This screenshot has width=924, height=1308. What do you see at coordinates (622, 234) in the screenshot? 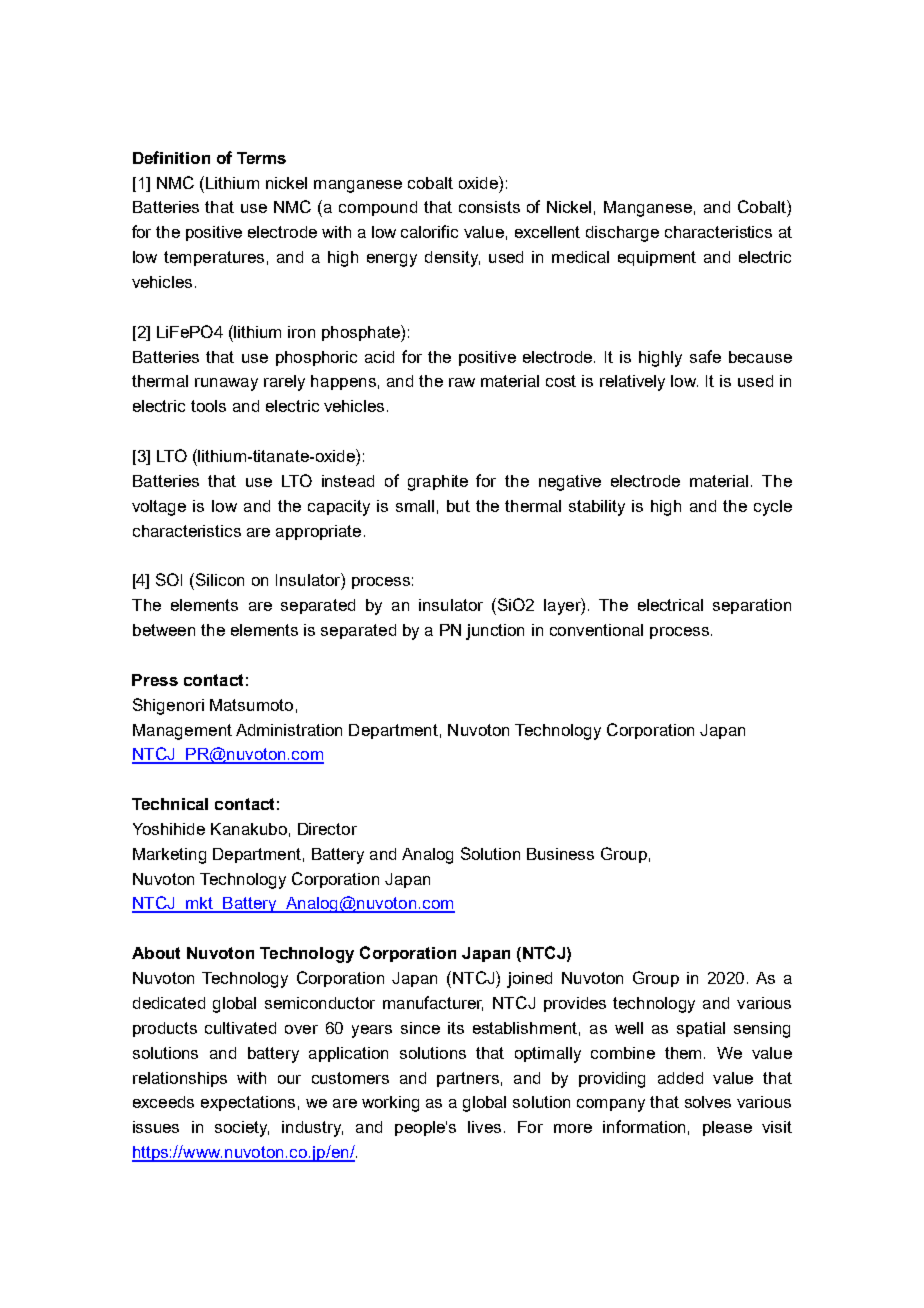
I see `discharge` at bounding box center [622, 234].
